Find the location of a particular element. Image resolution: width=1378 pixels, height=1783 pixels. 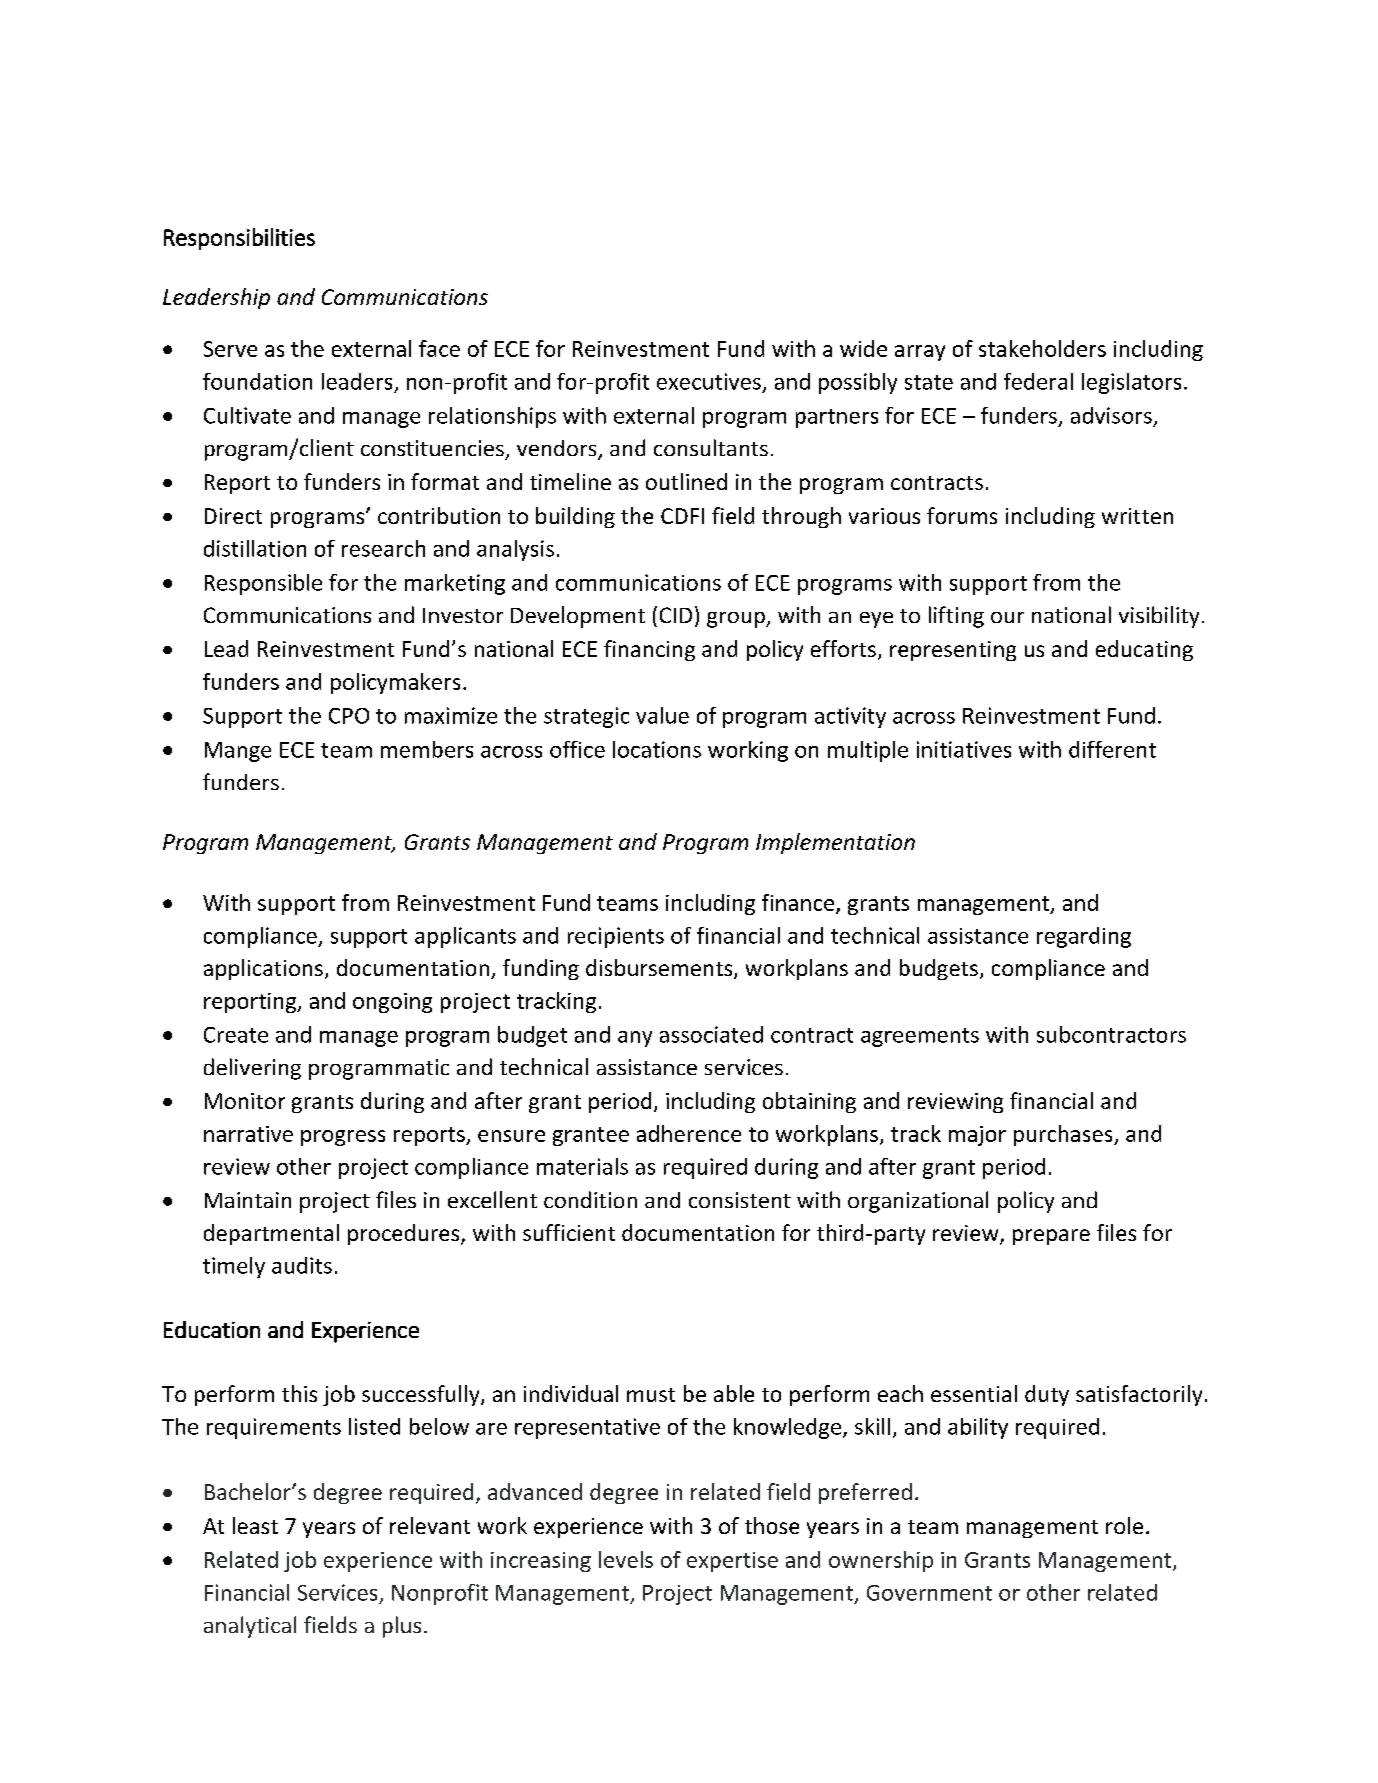

expertise is located at coordinates (732, 1562).
